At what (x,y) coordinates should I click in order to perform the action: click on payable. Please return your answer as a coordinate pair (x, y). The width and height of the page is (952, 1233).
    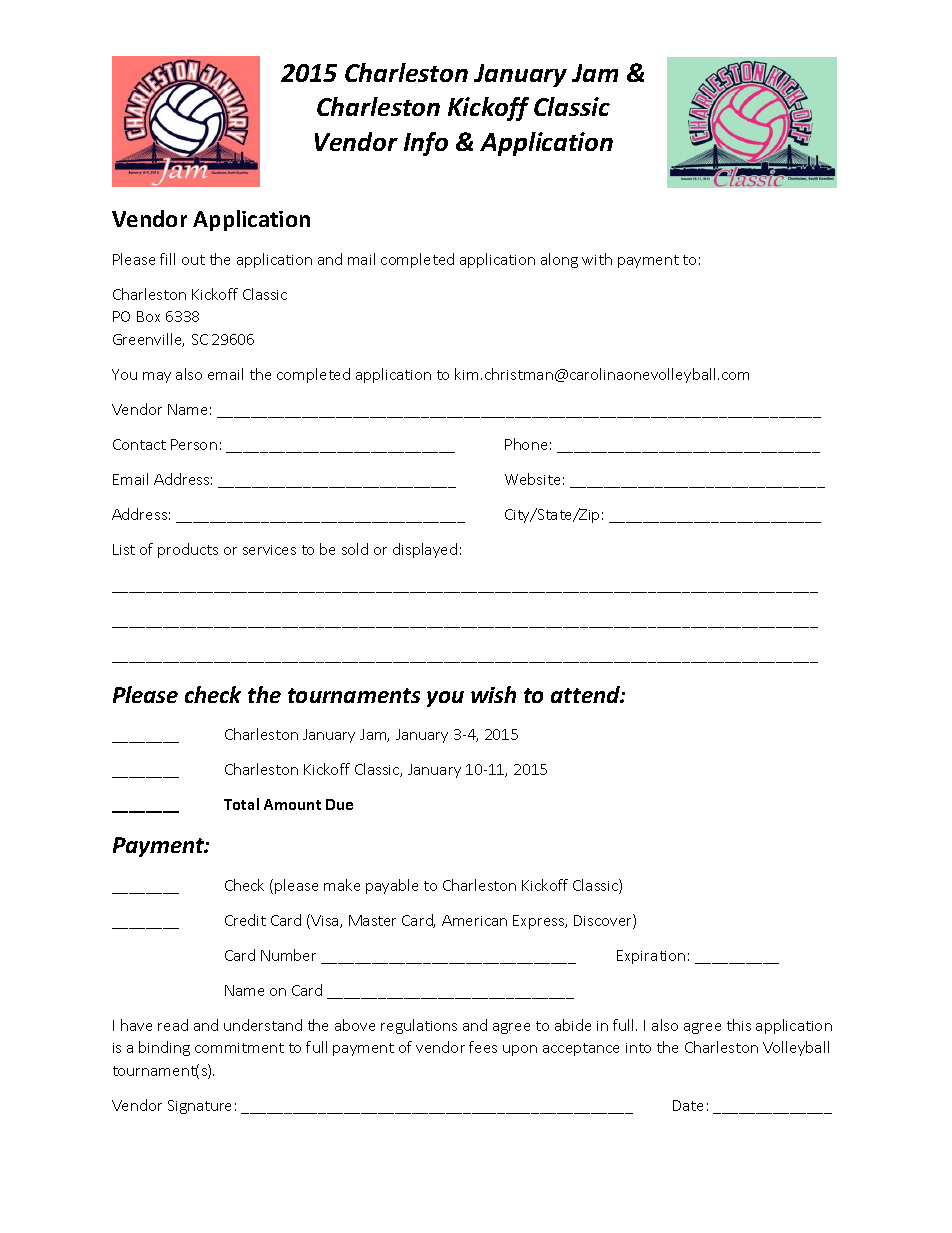
    Looking at the image, I should click on (392, 886).
